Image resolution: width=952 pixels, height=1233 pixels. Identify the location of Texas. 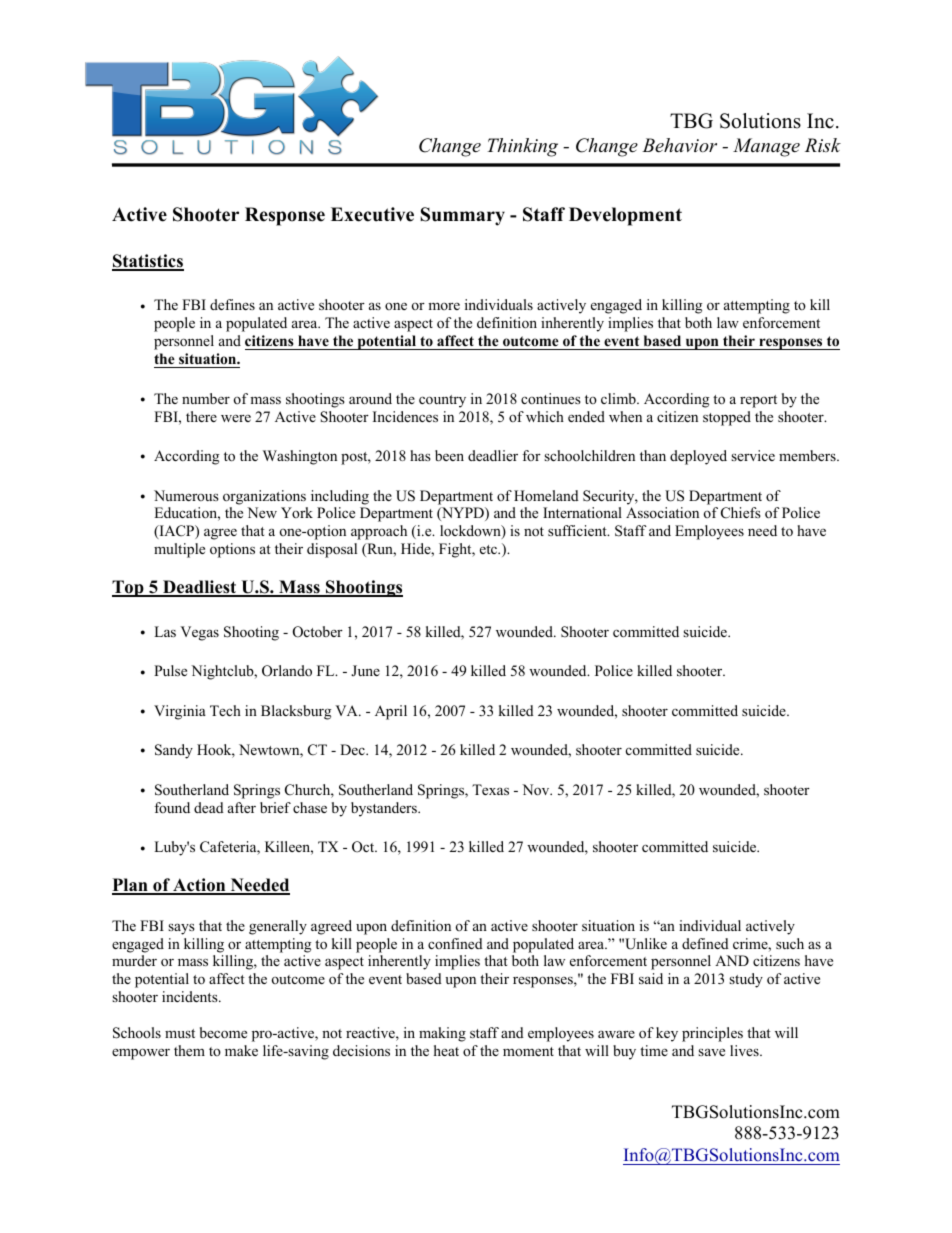
(490, 789).
